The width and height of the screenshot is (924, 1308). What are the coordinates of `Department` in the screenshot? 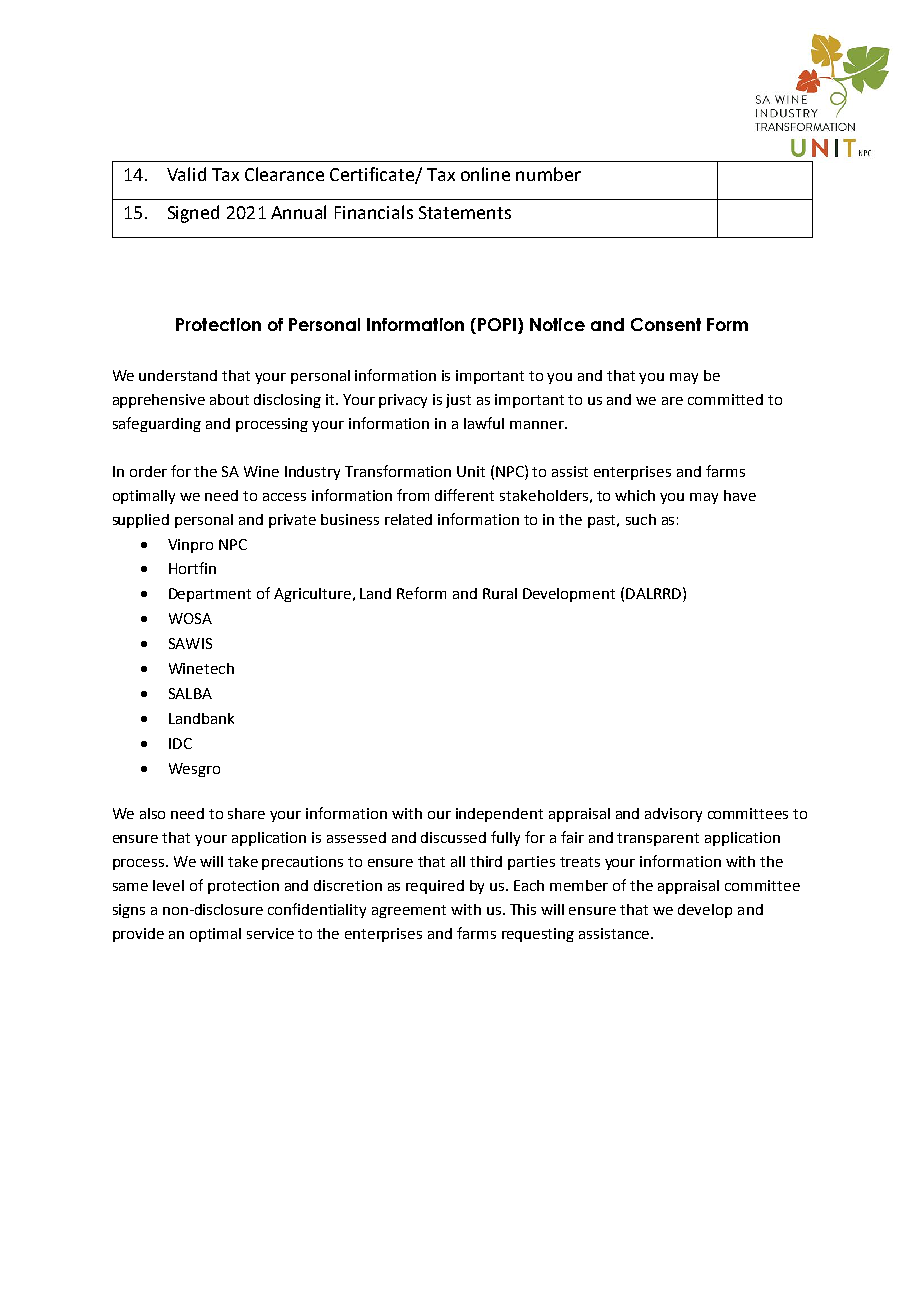 It's located at (210, 595).
